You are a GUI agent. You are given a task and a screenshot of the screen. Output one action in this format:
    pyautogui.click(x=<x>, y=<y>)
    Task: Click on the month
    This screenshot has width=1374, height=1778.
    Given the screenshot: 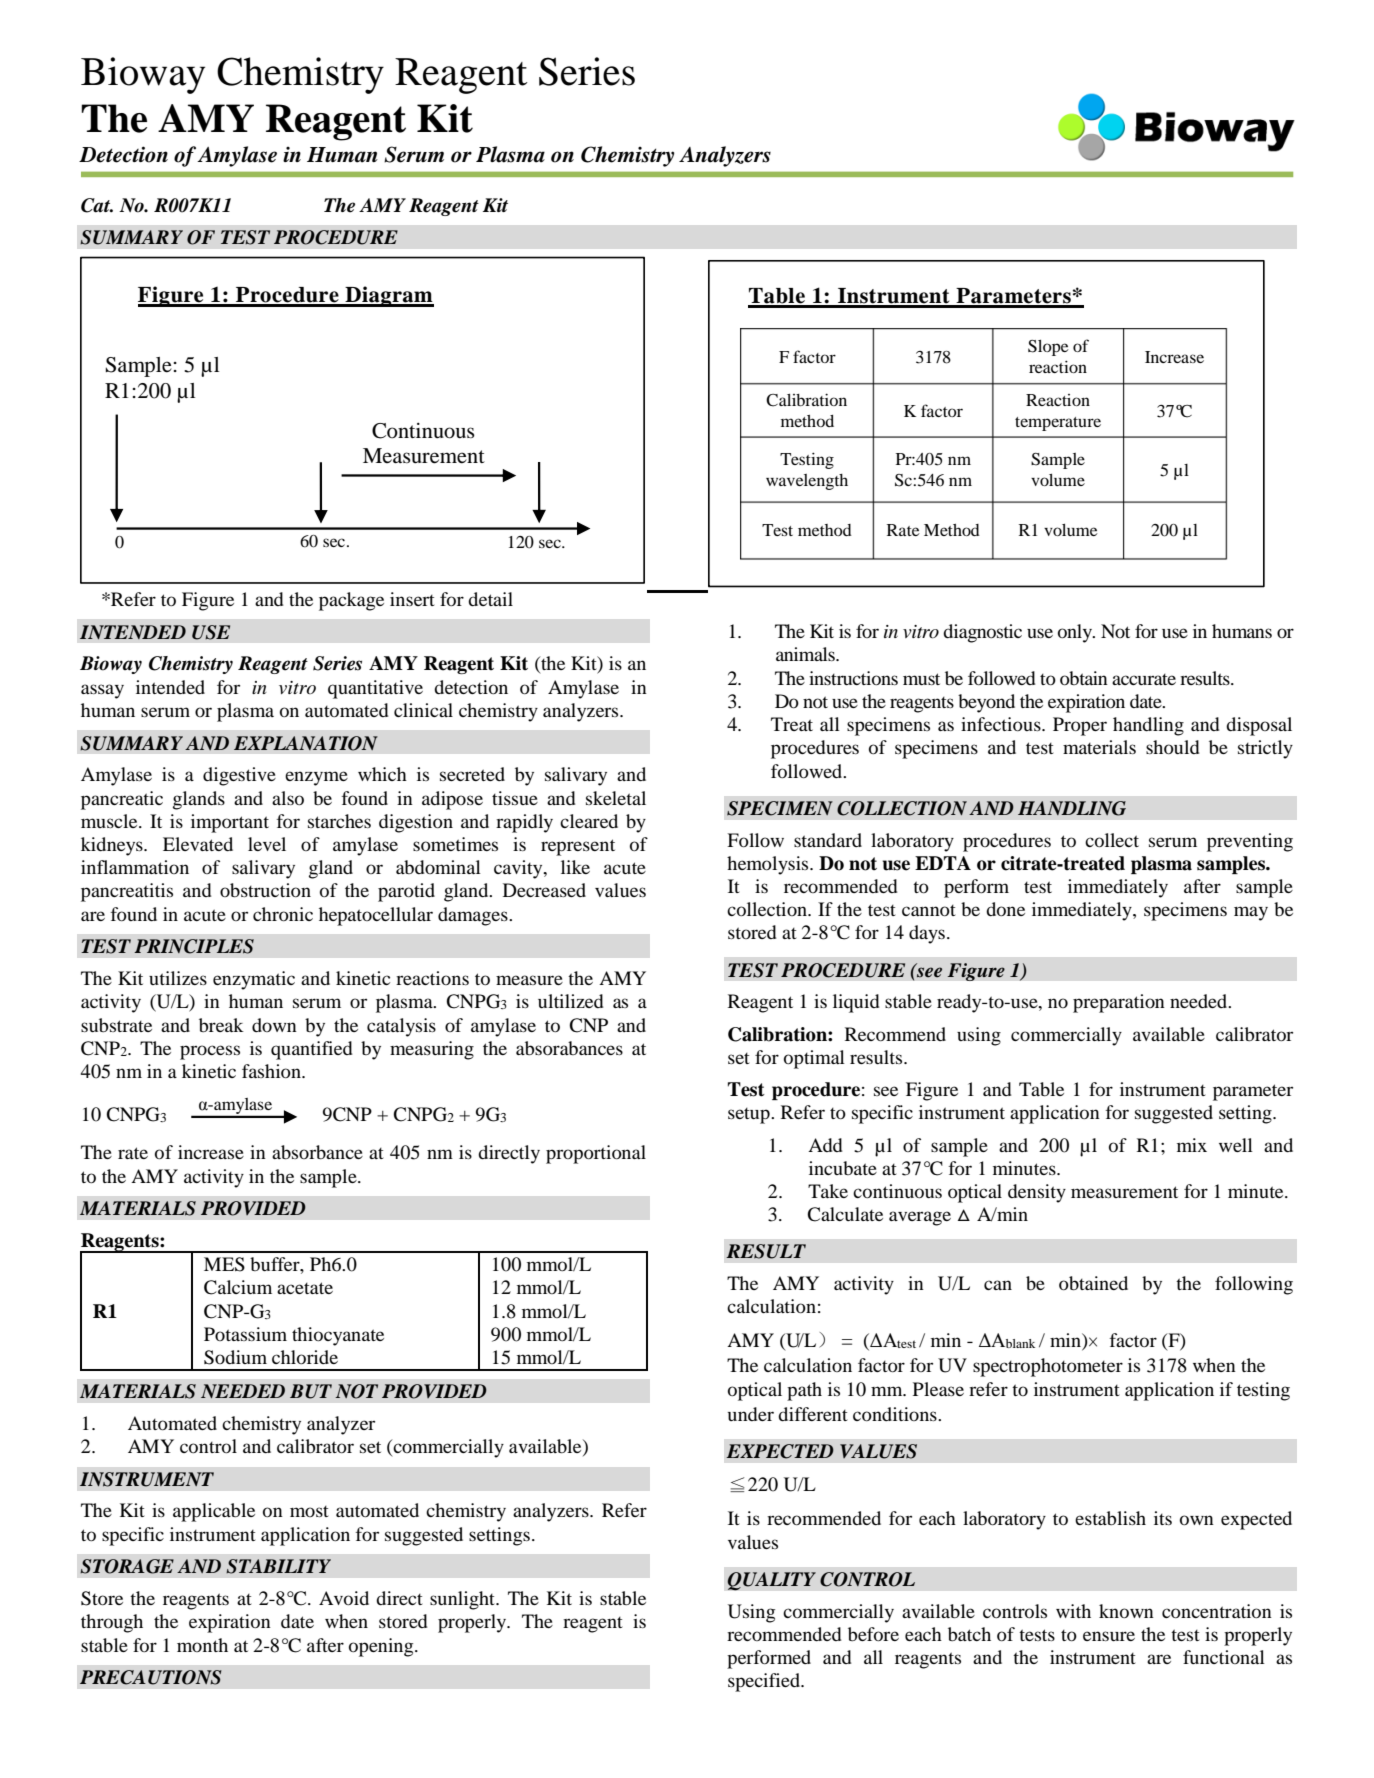 What is the action you would take?
    pyautogui.click(x=202, y=1645)
